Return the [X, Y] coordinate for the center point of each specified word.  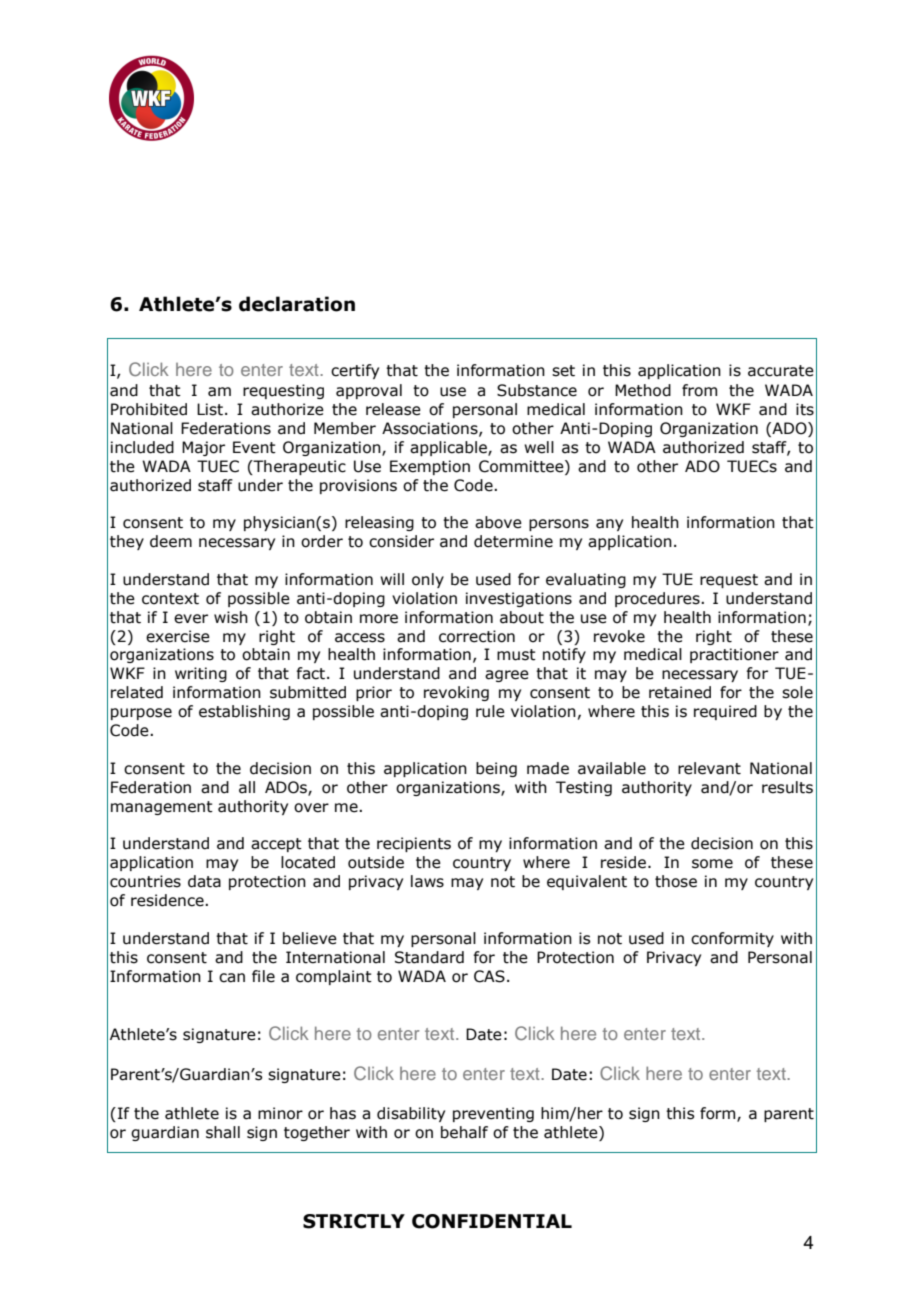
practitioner [734, 655]
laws [427, 881]
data [204, 881]
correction [477, 636]
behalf [464, 1132]
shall [223, 1132]
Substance [537, 390]
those [676, 881]
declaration [297, 304]
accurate [781, 371]
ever [191, 619]
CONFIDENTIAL [492, 1221]
